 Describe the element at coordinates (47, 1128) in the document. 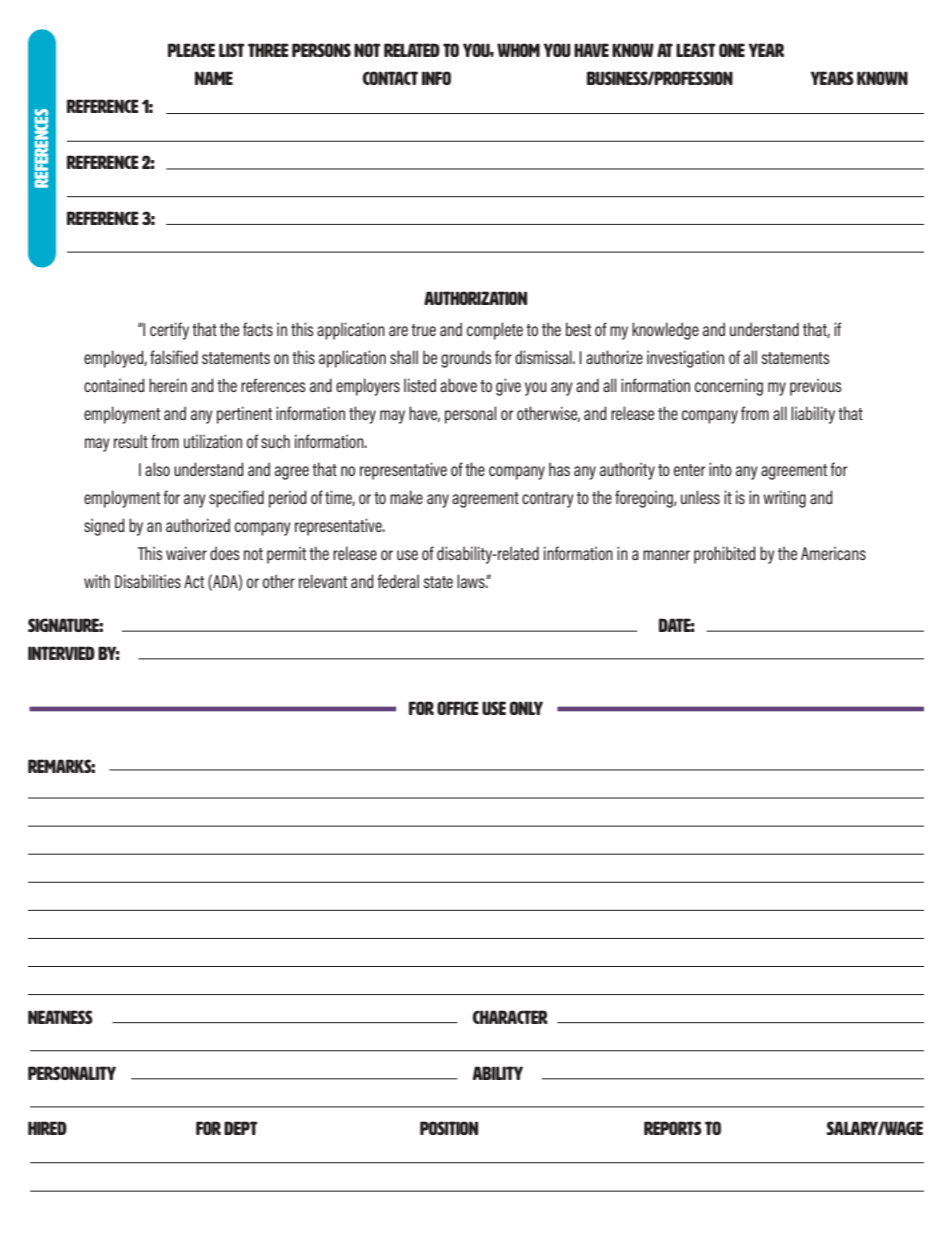

I see `Hired` at that location.
